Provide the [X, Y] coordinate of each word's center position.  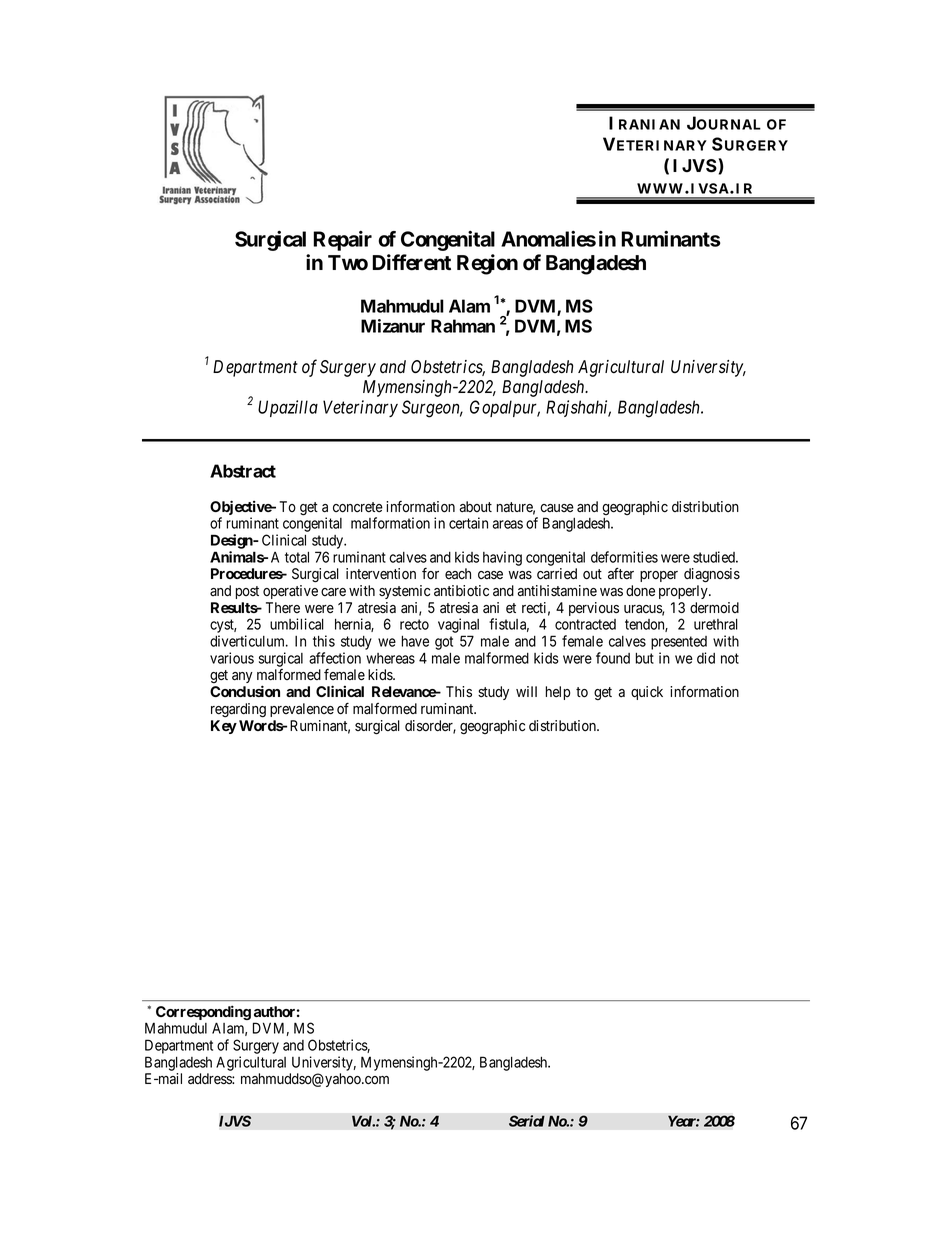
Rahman [463, 326]
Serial [527, 1121]
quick [647, 693]
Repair [342, 241]
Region [487, 264]
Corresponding [203, 1014]
